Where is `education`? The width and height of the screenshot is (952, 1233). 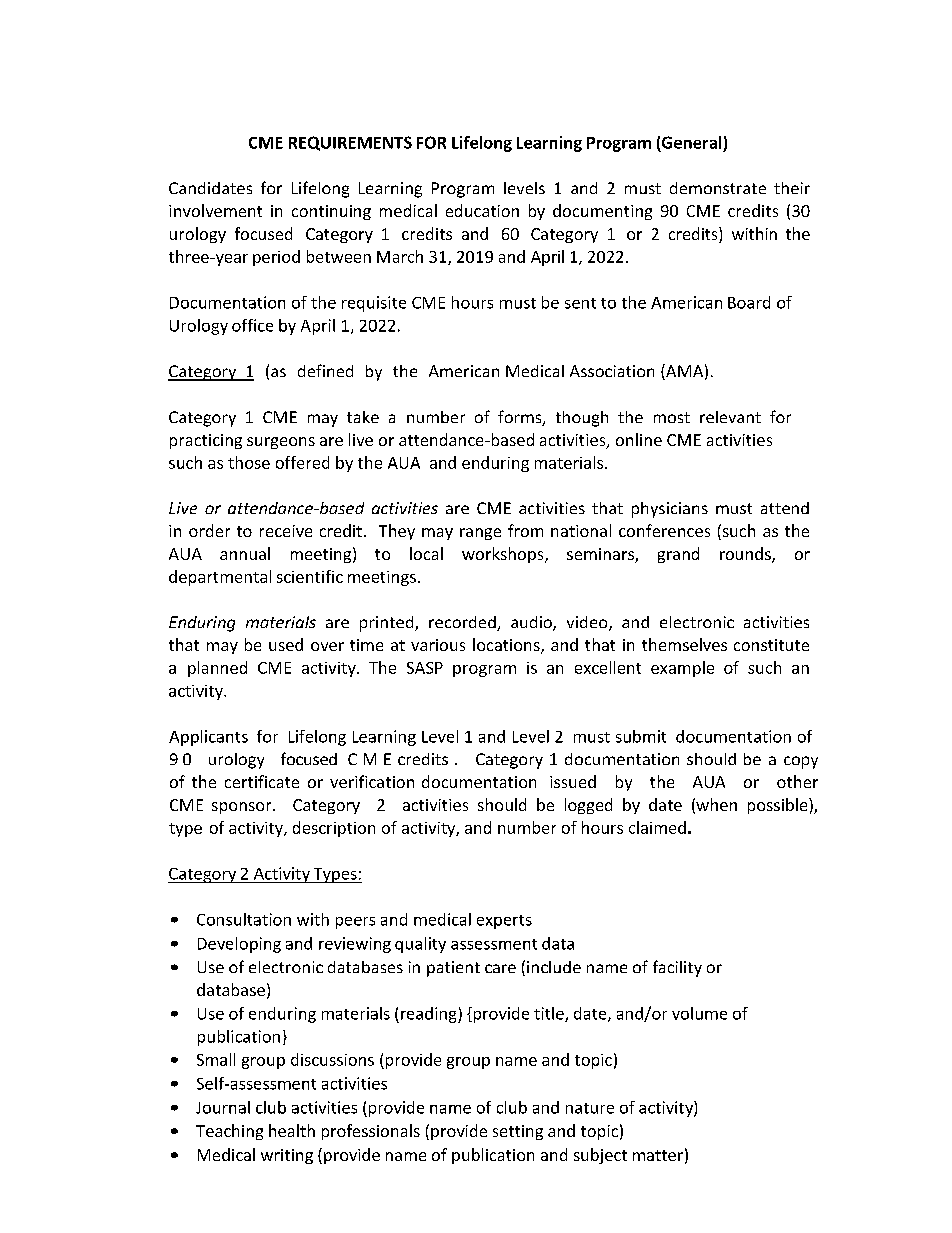
education is located at coordinates (482, 210).
